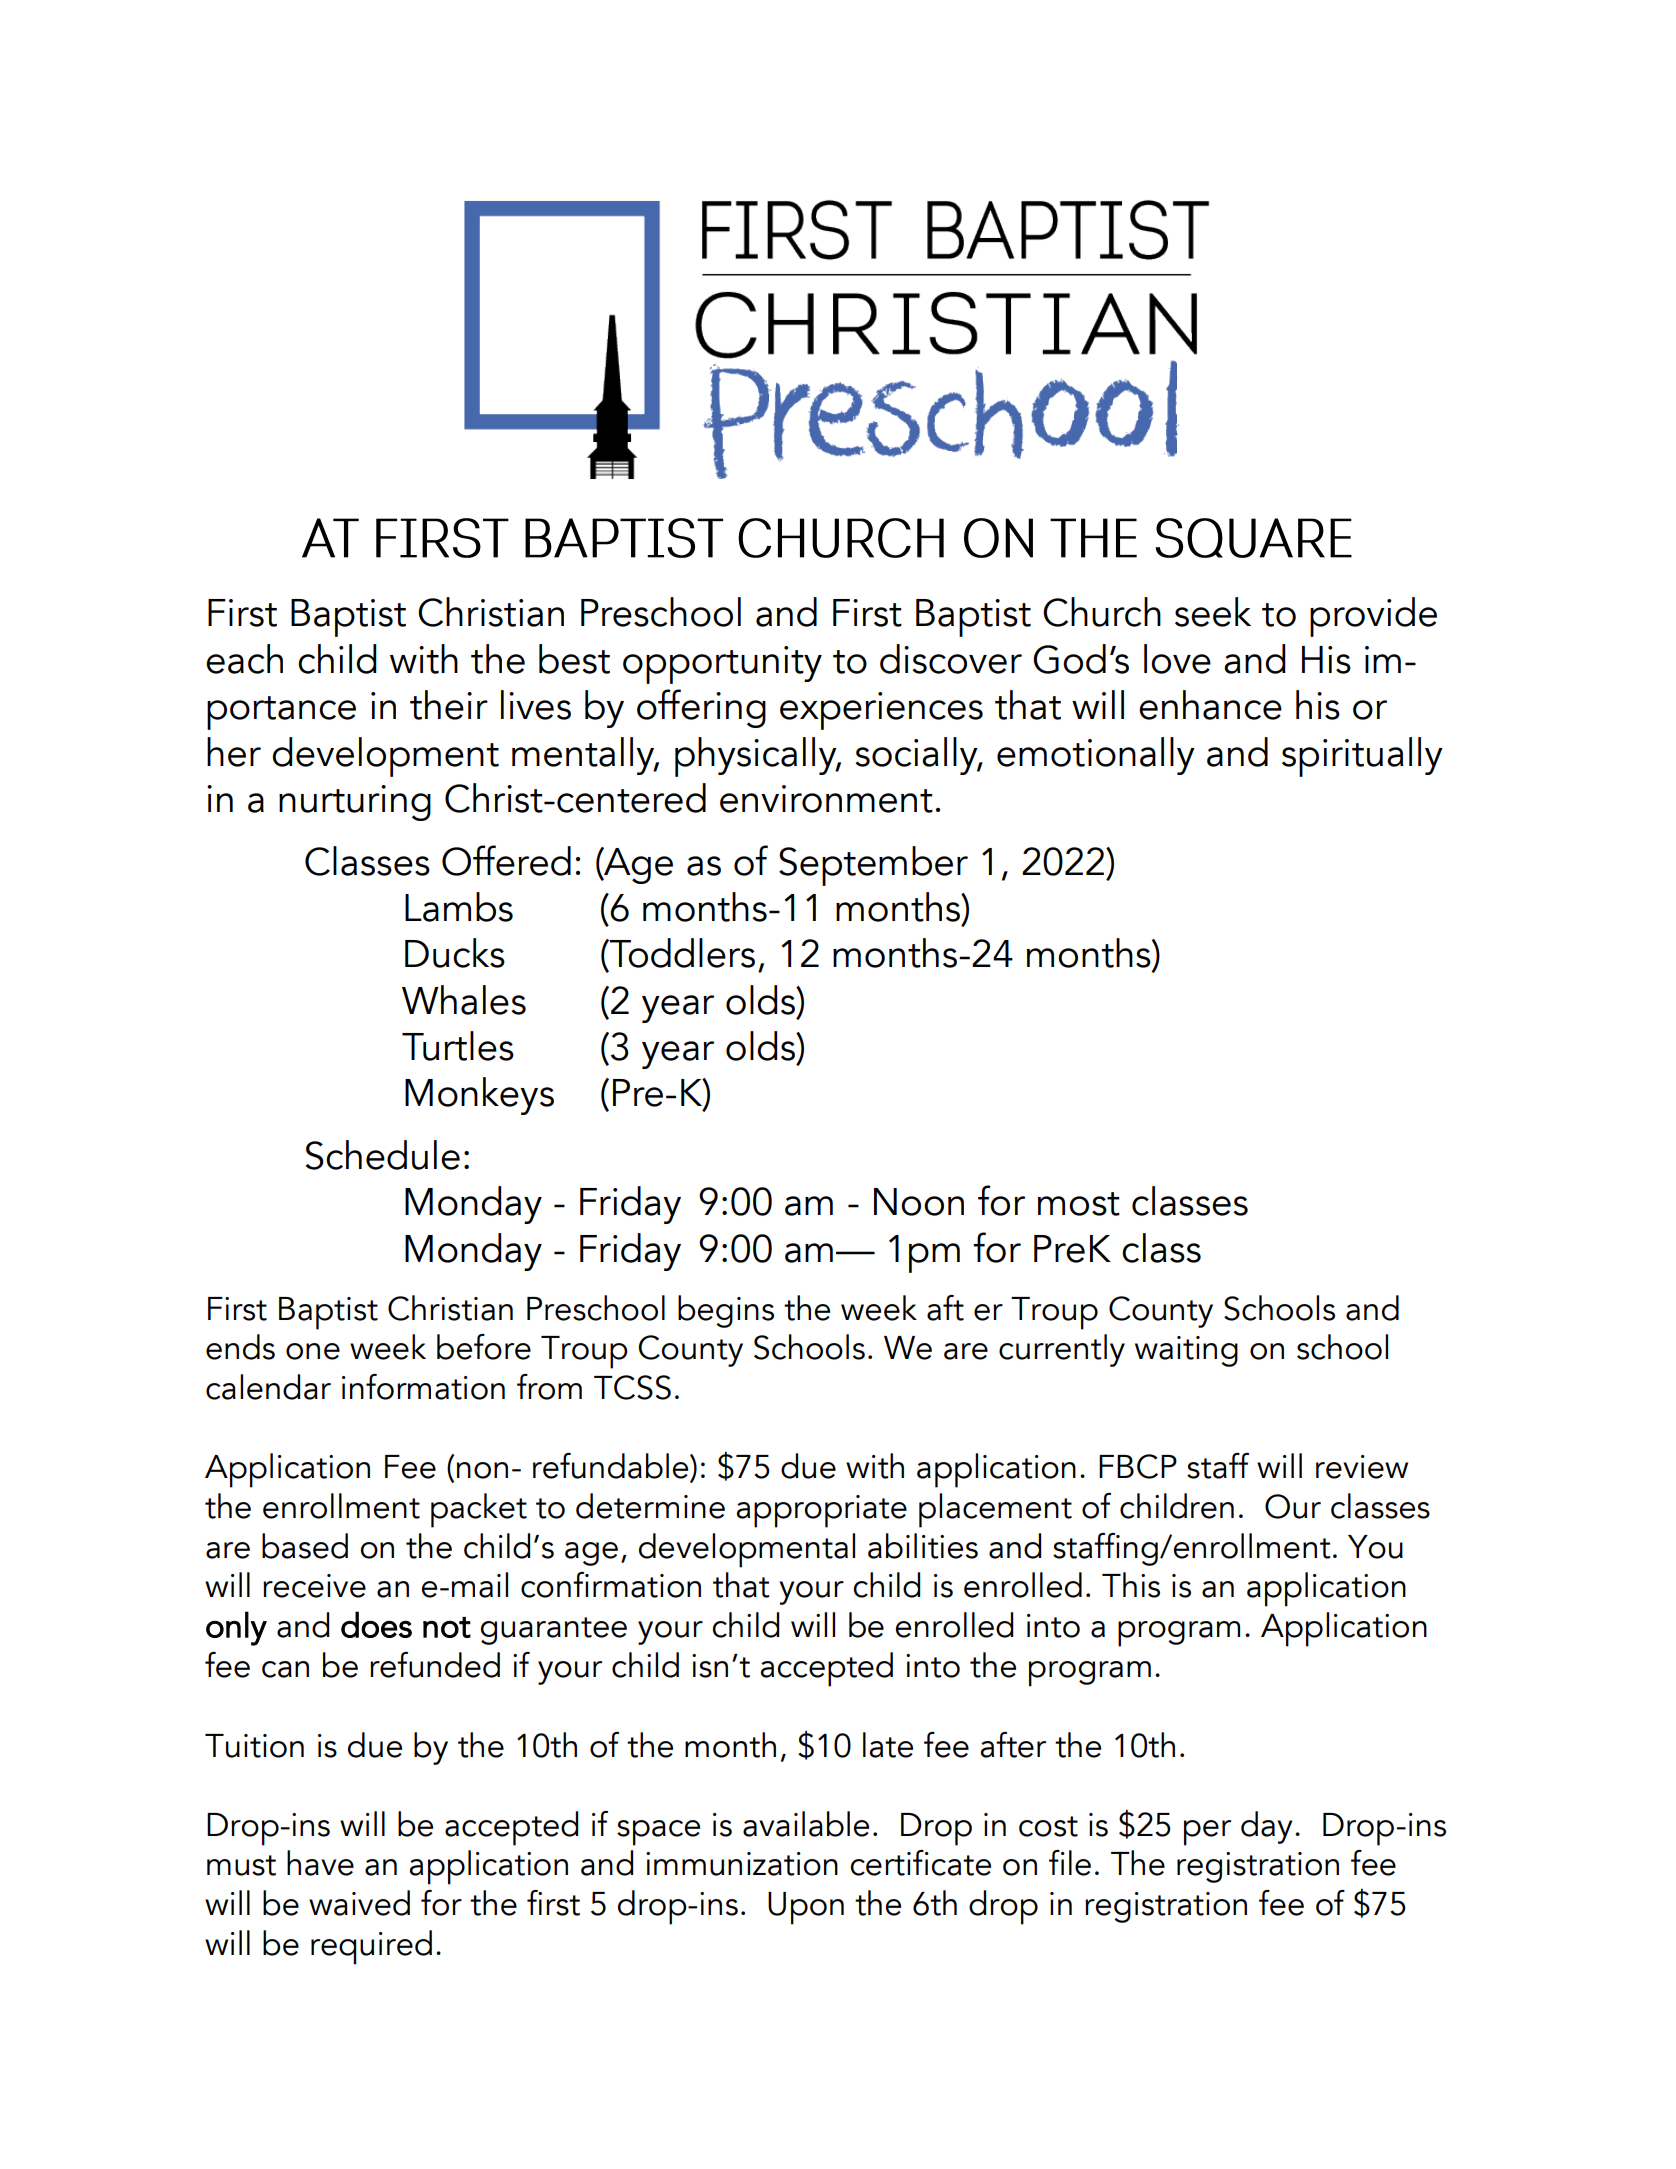  I want to click on love, so click(1177, 659).
